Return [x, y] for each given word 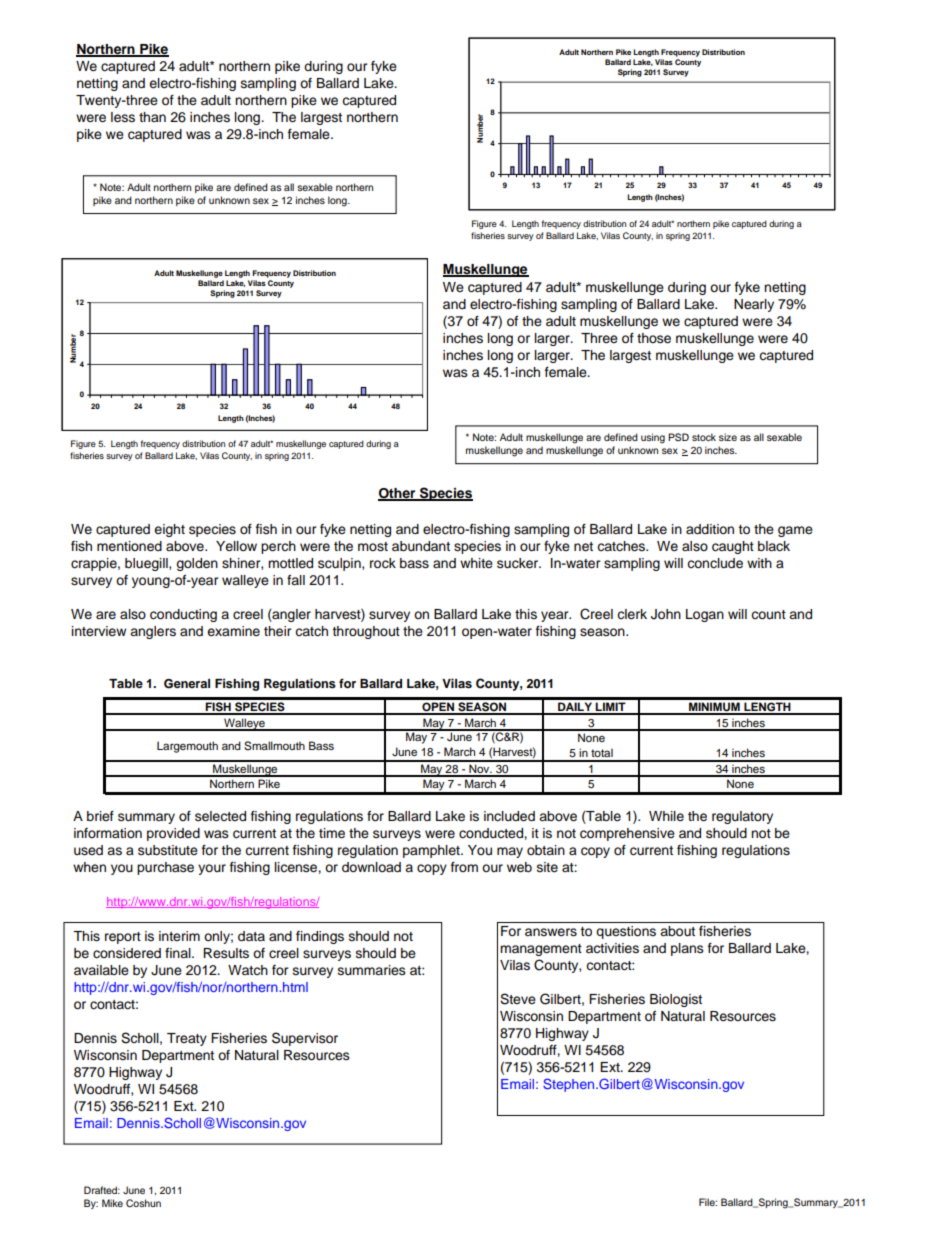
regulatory [742, 817]
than [152, 117]
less [123, 117]
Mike [112, 1203]
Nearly [754, 305]
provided [173, 834]
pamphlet [432, 851]
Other [398, 494]
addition [710, 529]
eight [169, 530]
